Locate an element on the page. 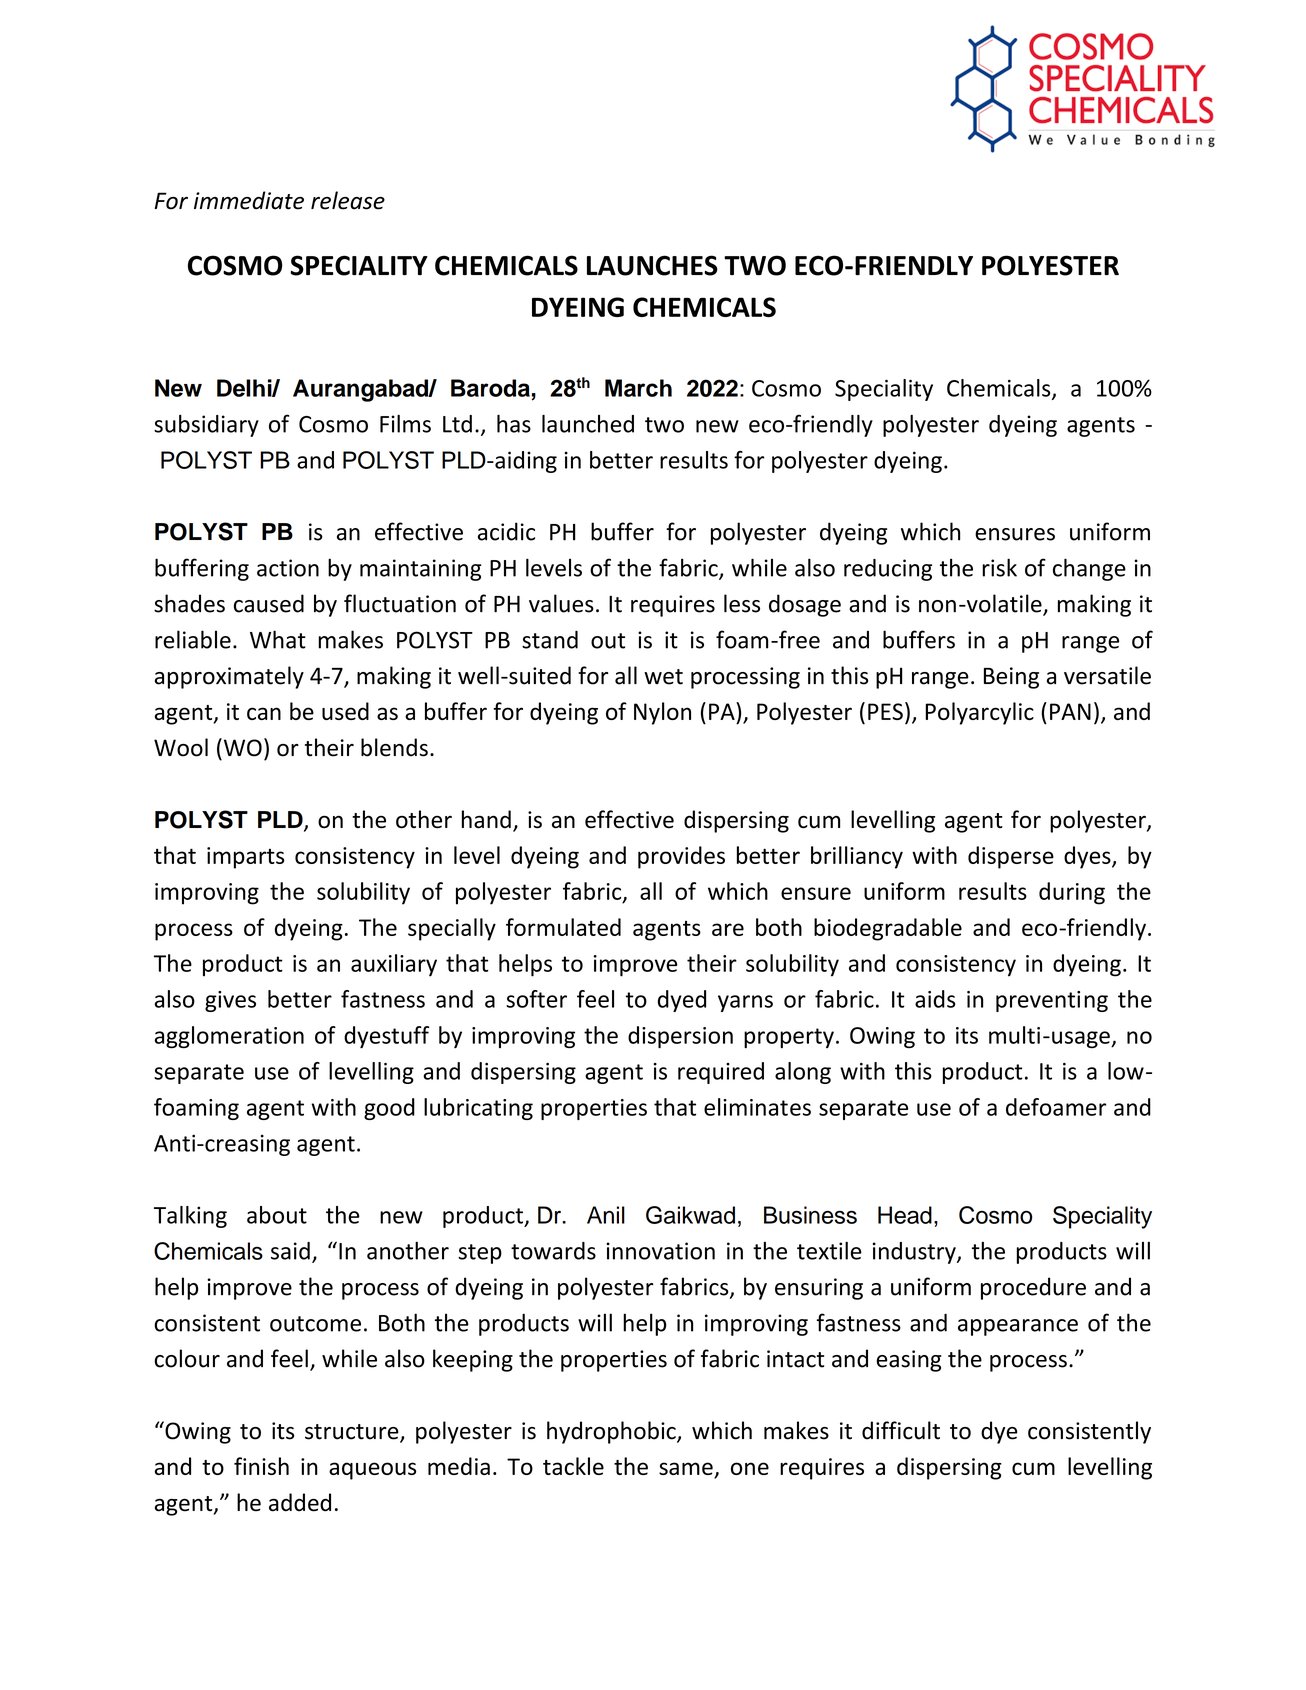 Image resolution: width=1306 pixels, height=1690 pixels. March is located at coordinates (638, 388).
